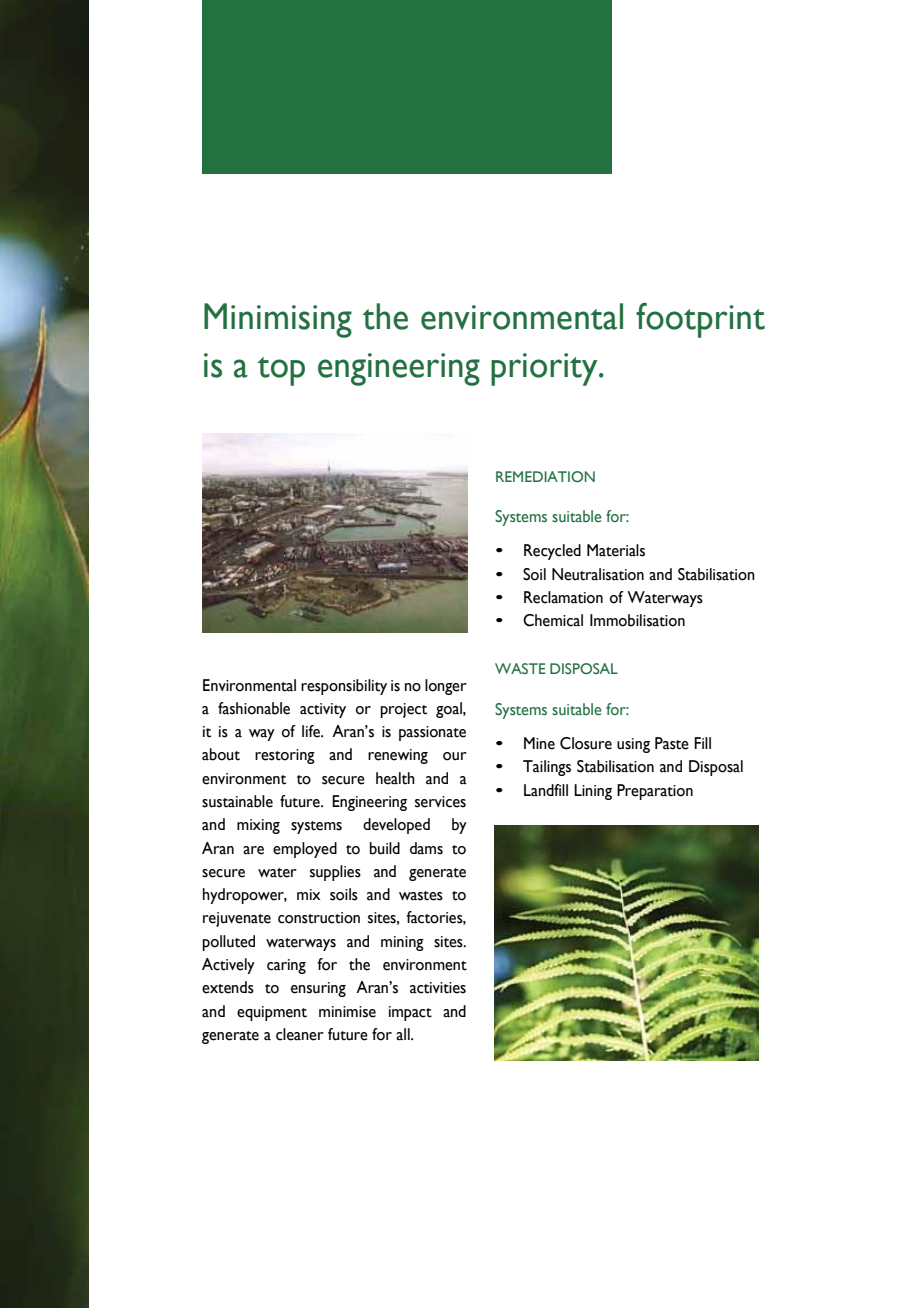  Describe the element at coordinates (616, 550) in the page. I see `Materials` at that location.
